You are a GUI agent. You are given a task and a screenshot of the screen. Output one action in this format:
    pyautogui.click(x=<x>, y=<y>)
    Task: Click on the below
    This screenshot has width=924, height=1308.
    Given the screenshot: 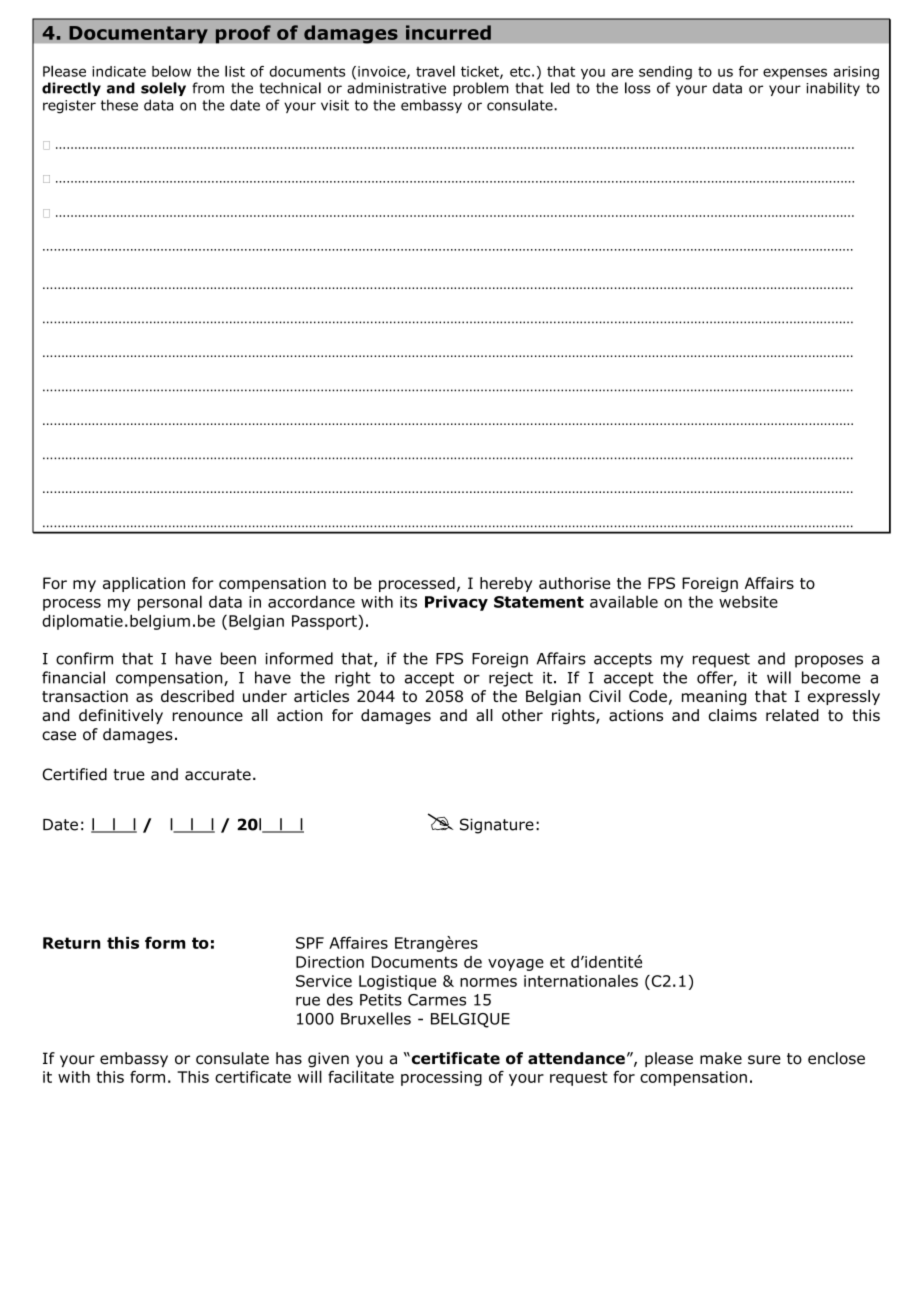 What is the action you would take?
    pyautogui.click(x=171, y=71)
